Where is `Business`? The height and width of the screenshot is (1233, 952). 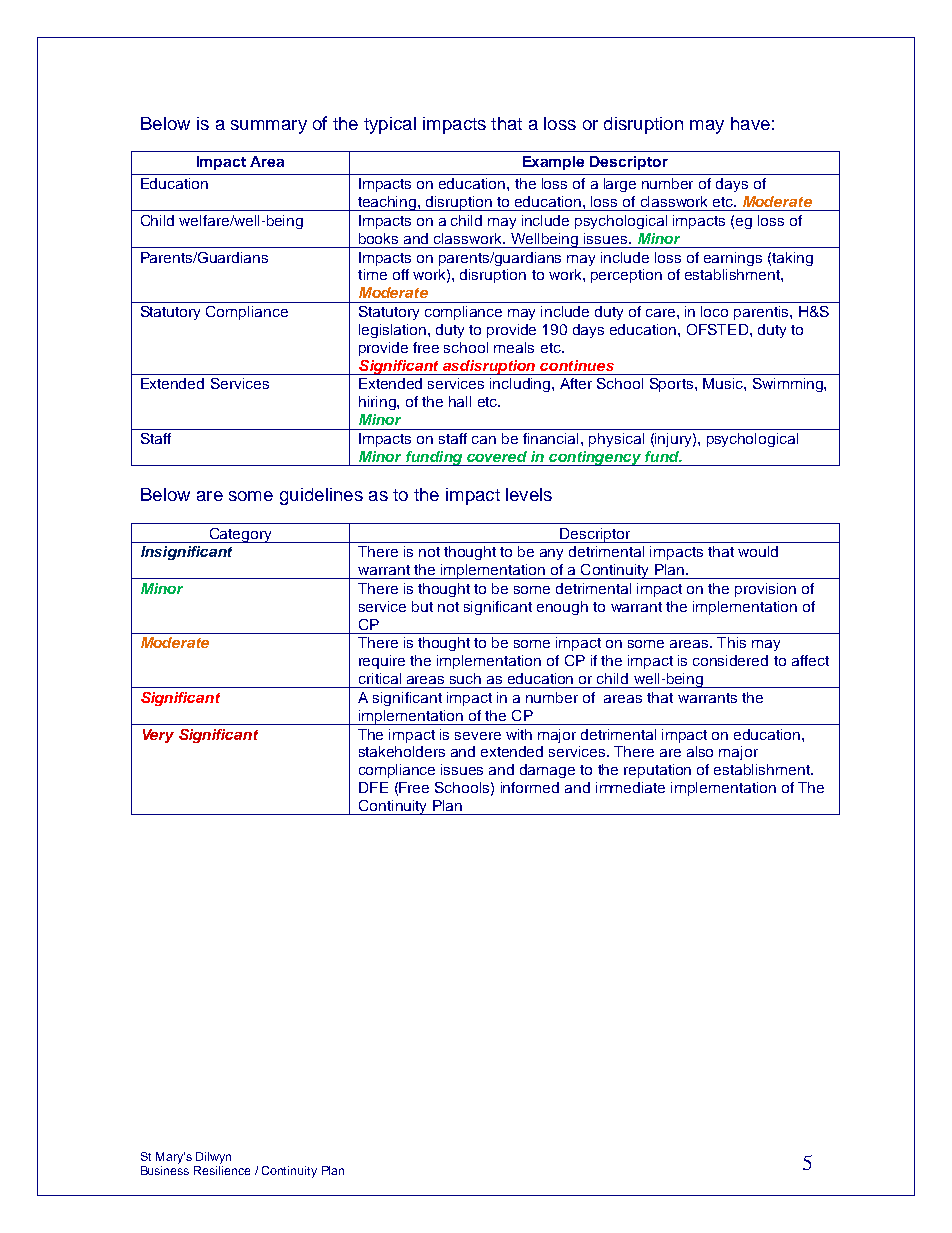 Business is located at coordinates (165, 1170).
